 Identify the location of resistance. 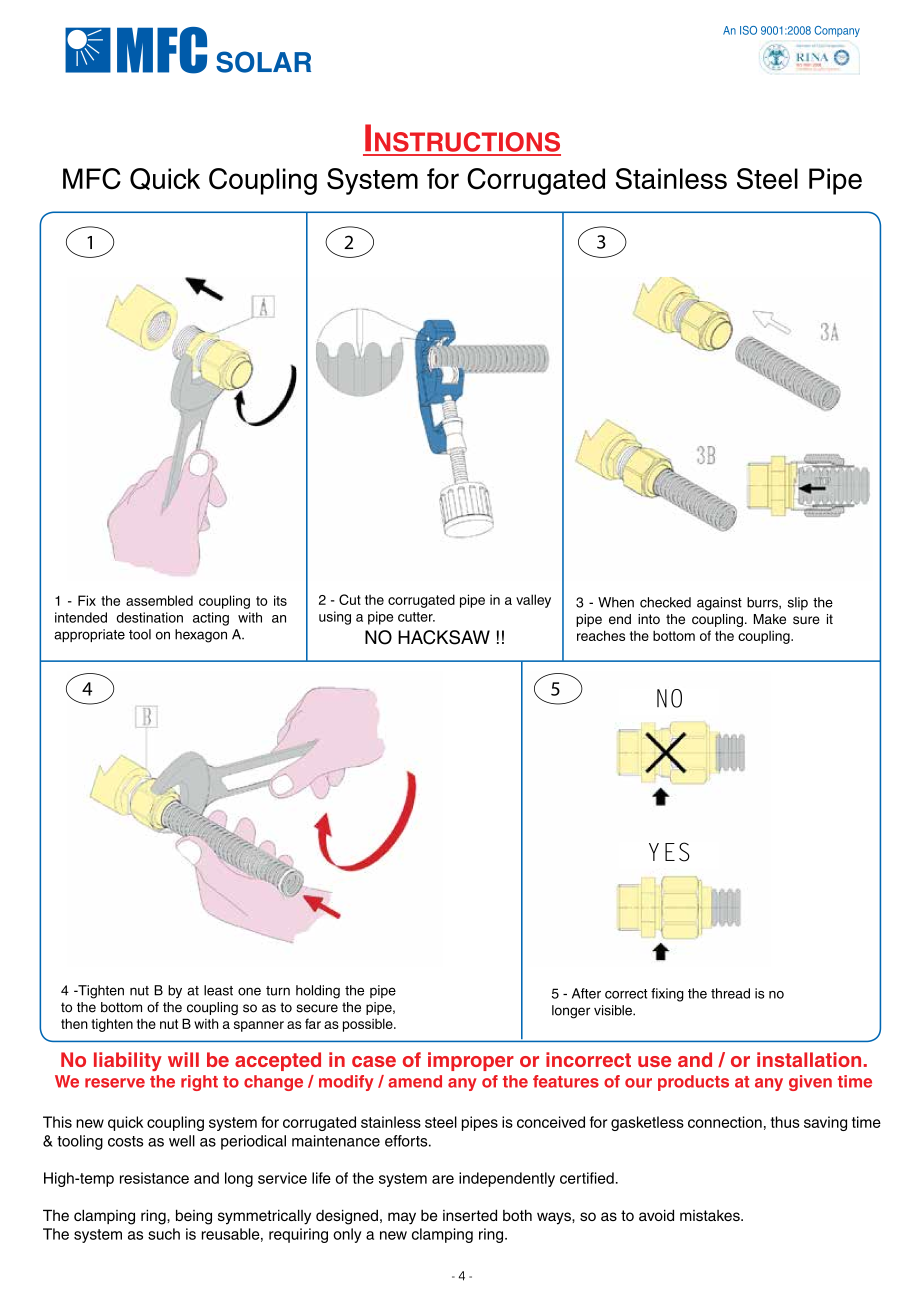
(154, 1178).
